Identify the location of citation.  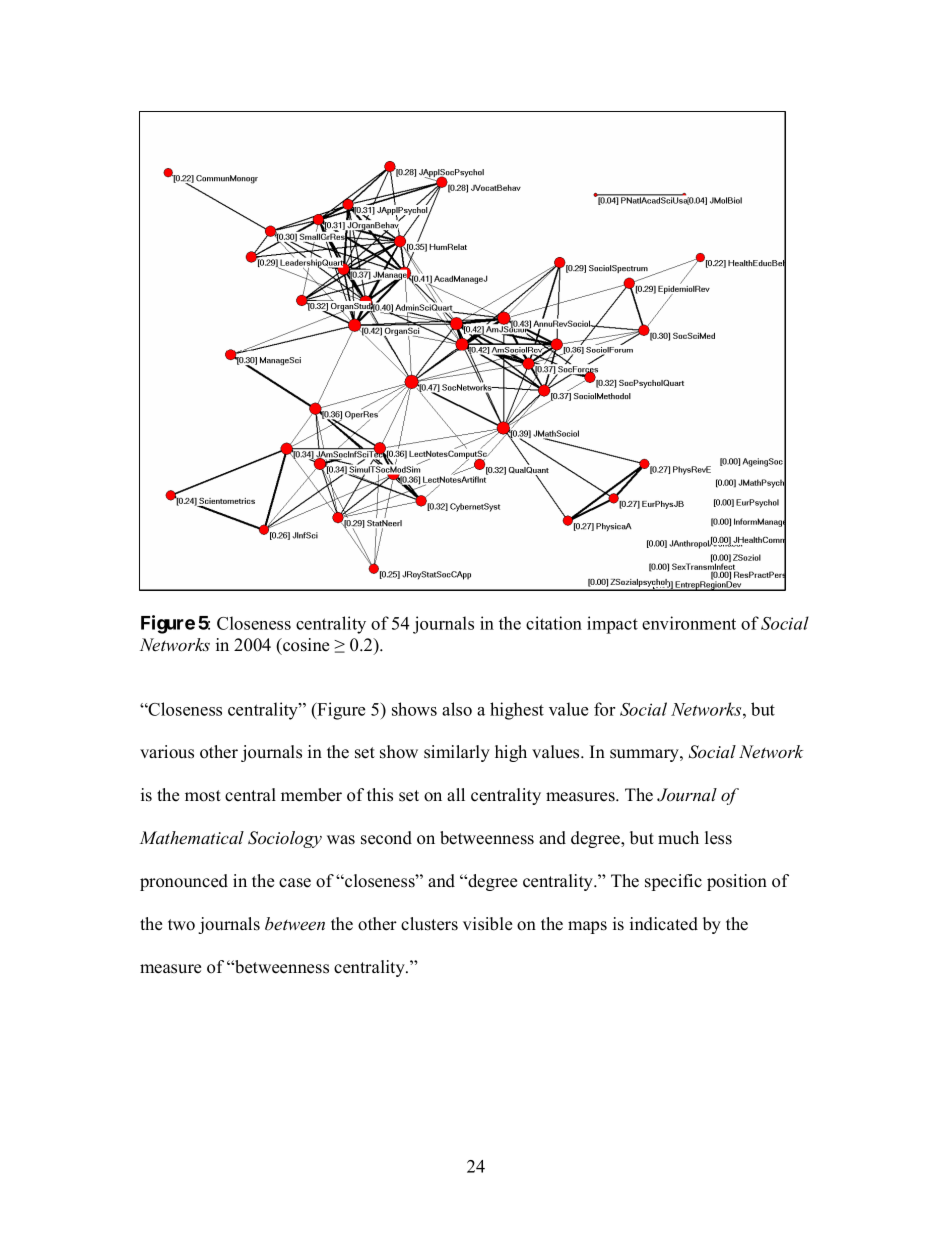
(554, 623).
